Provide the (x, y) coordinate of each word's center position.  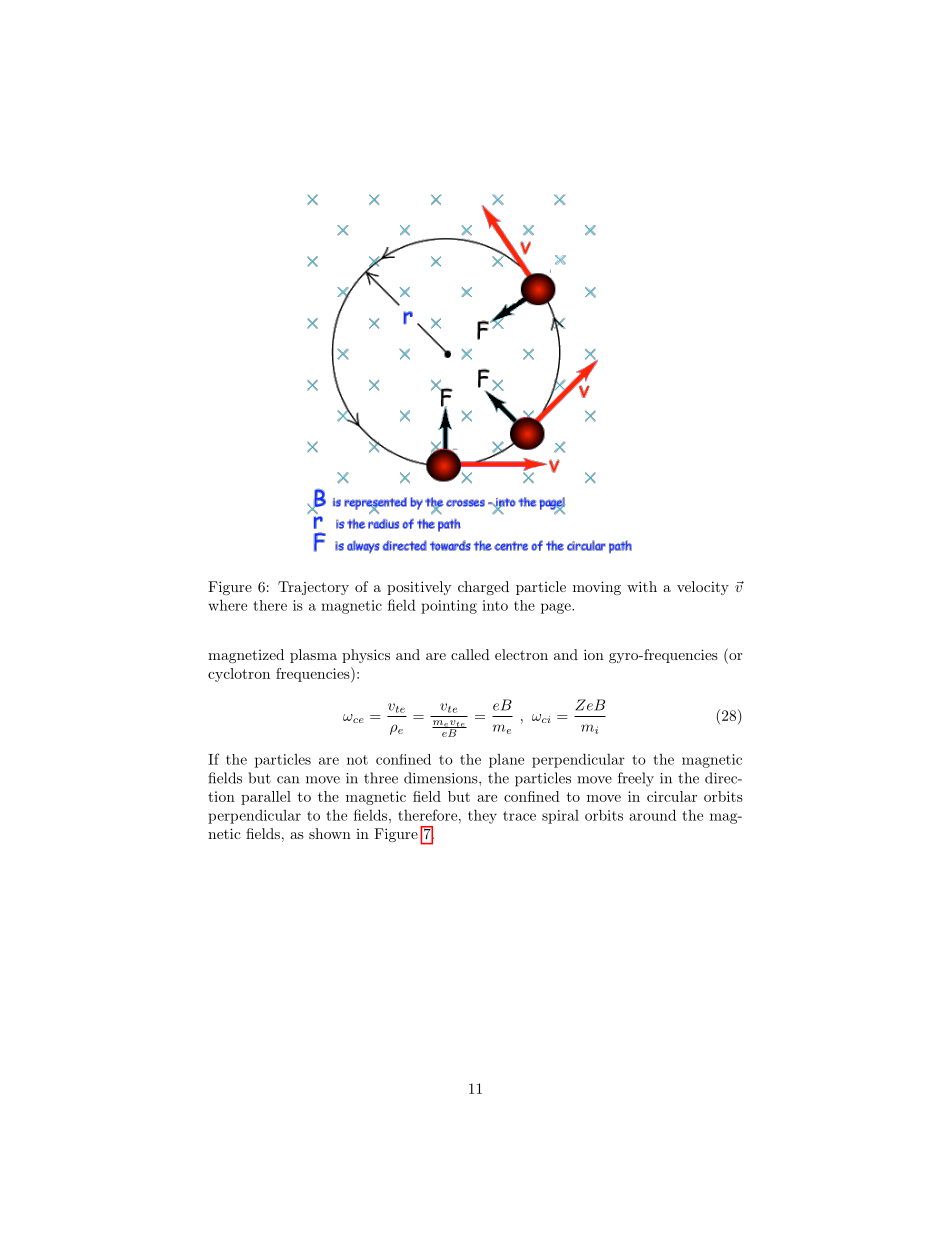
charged (483, 588)
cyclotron (239, 675)
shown (330, 833)
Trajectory (313, 588)
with (642, 586)
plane (506, 761)
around (653, 815)
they (482, 816)
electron (521, 654)
